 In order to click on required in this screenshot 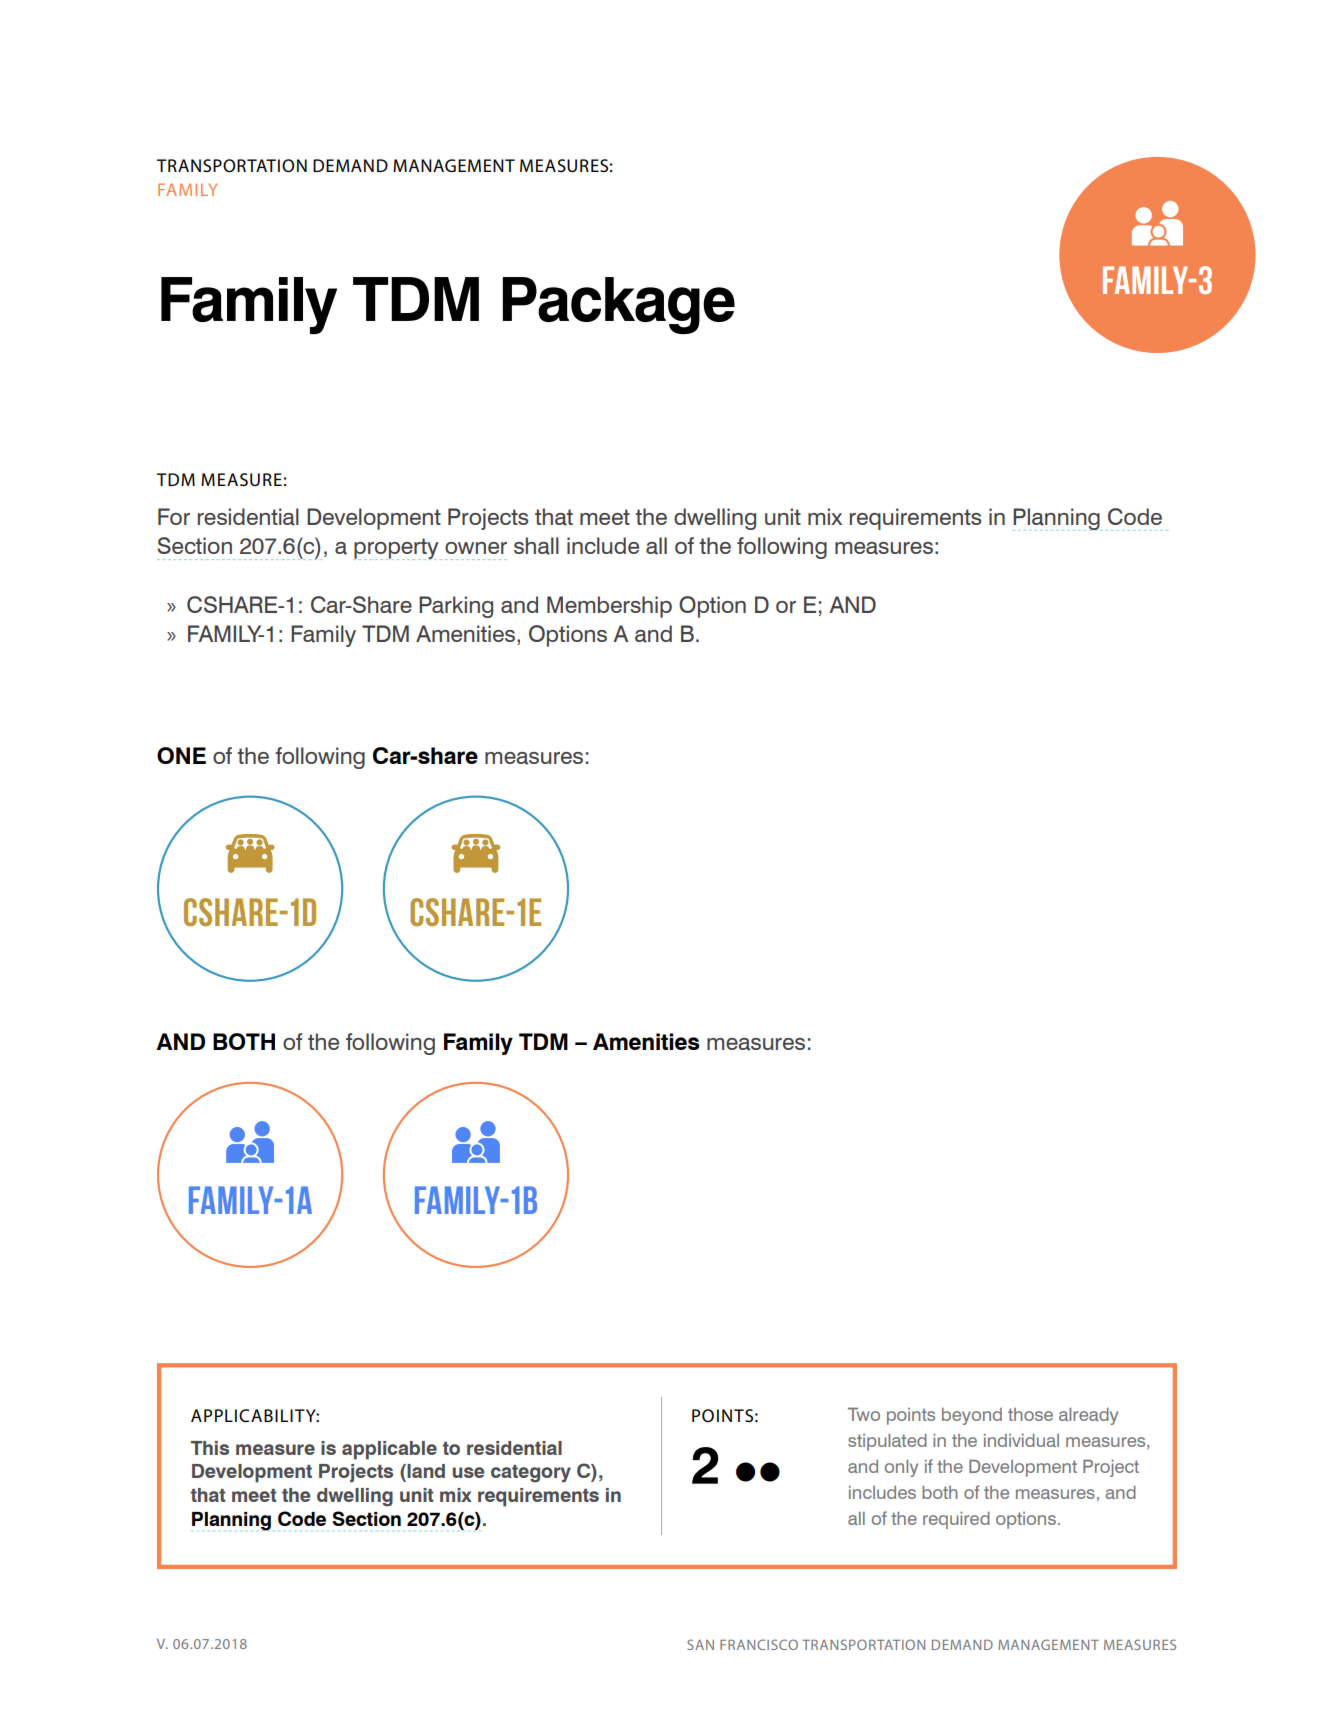, I will do `click(956, 1520)`.
